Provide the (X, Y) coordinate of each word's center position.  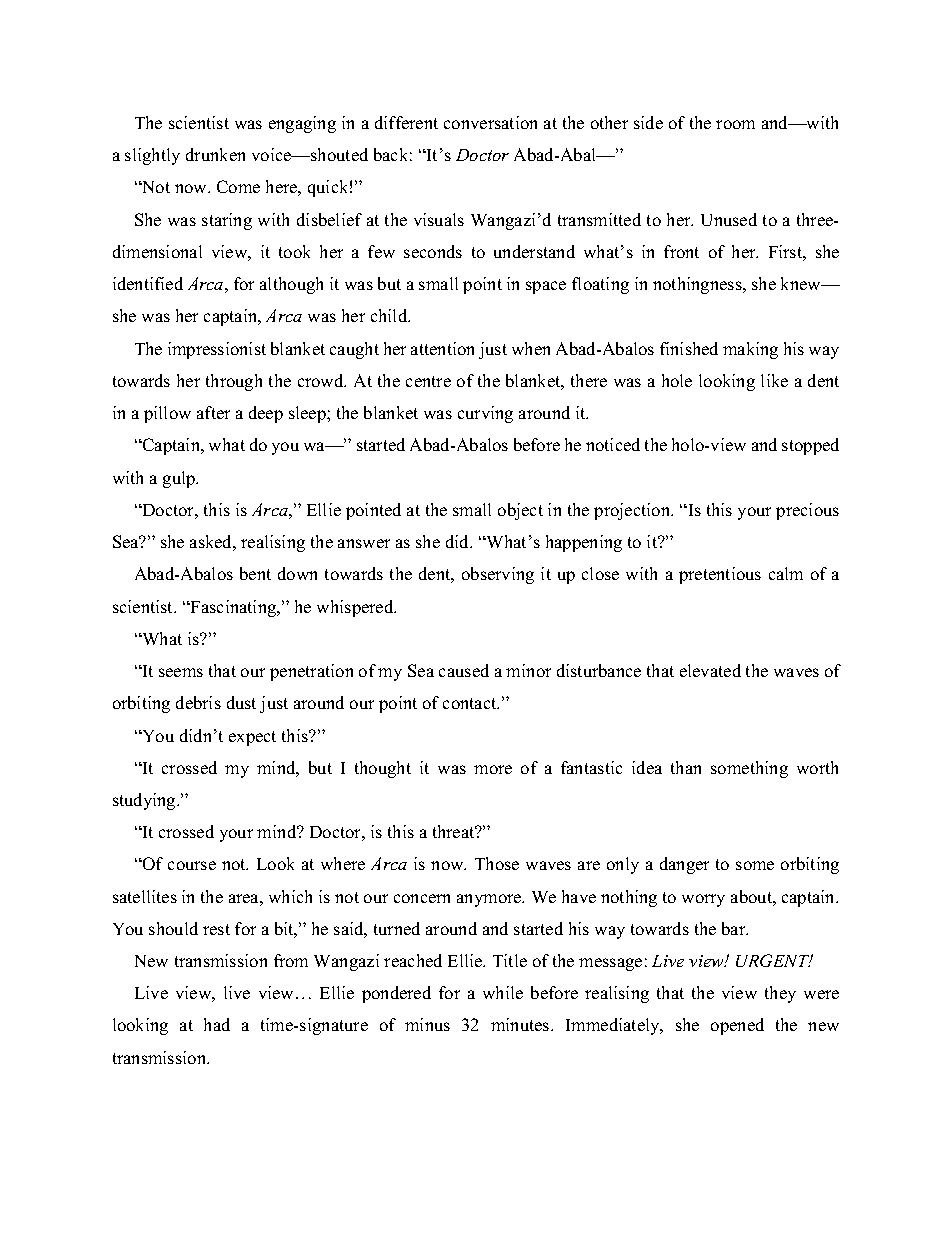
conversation (490, 122)
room (735, 124)
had (217, 1024)
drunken (215, 154)
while (503, 992)
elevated (710, 670)
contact (471, 703)
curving (485, 414)
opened (737, 1026)
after (213, 412)
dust (241, 702)
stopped (810, 446)
